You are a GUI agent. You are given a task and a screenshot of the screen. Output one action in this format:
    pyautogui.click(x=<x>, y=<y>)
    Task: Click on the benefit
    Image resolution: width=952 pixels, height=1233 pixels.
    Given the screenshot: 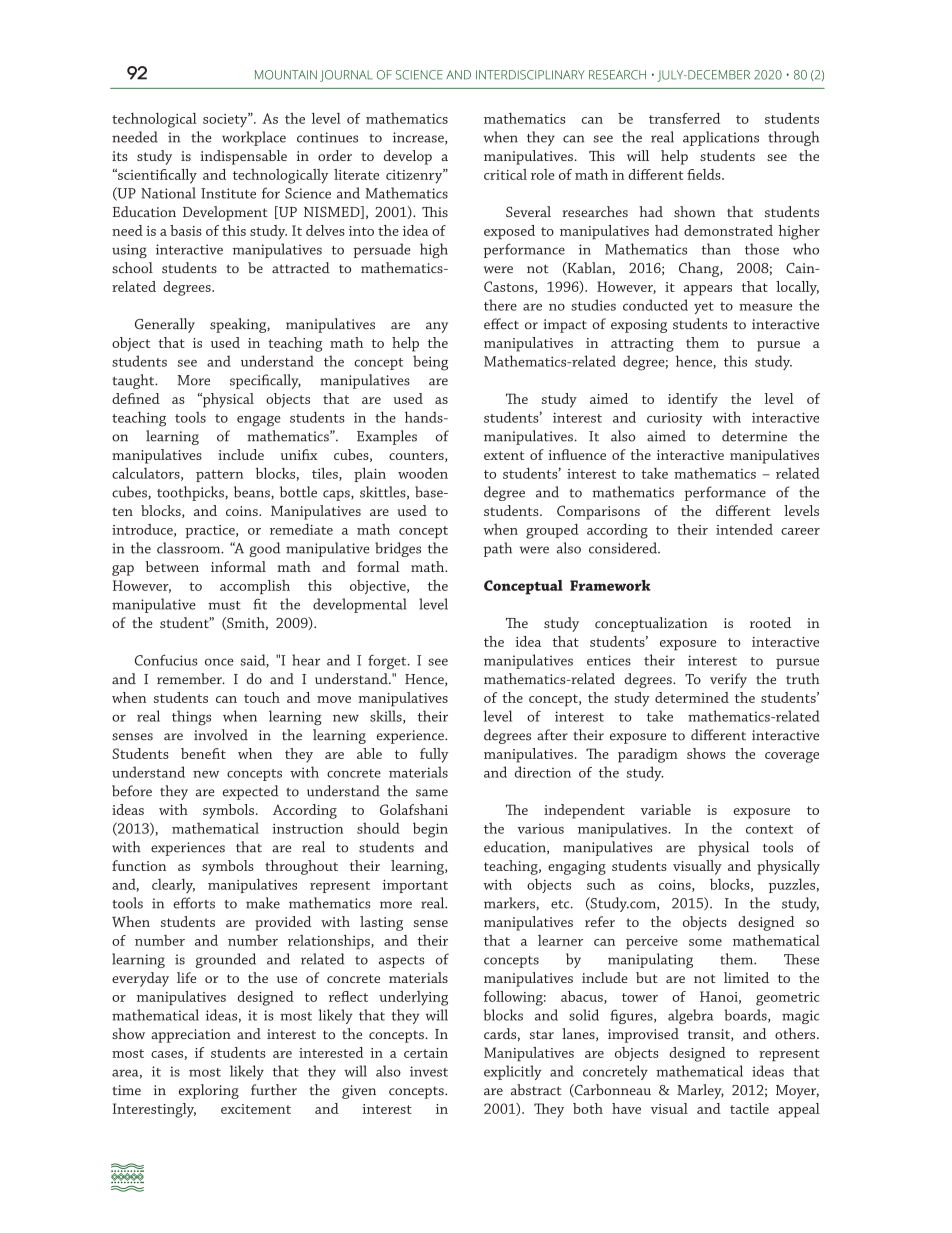 What is the action you would take?
    pyautogui.click(x=203, y=753)
